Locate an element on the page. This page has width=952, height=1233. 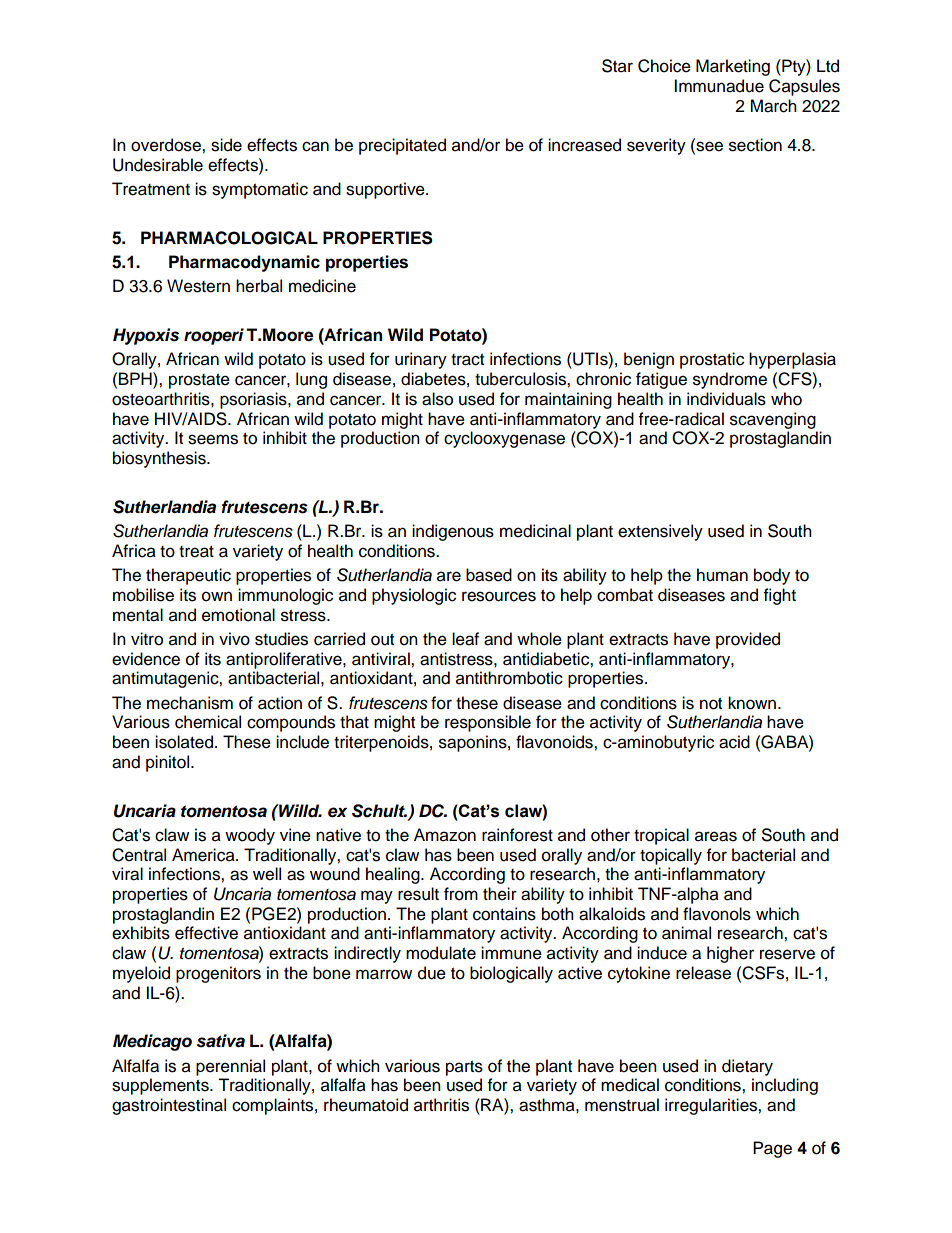
emotional is located at coordinates (238, 615).
